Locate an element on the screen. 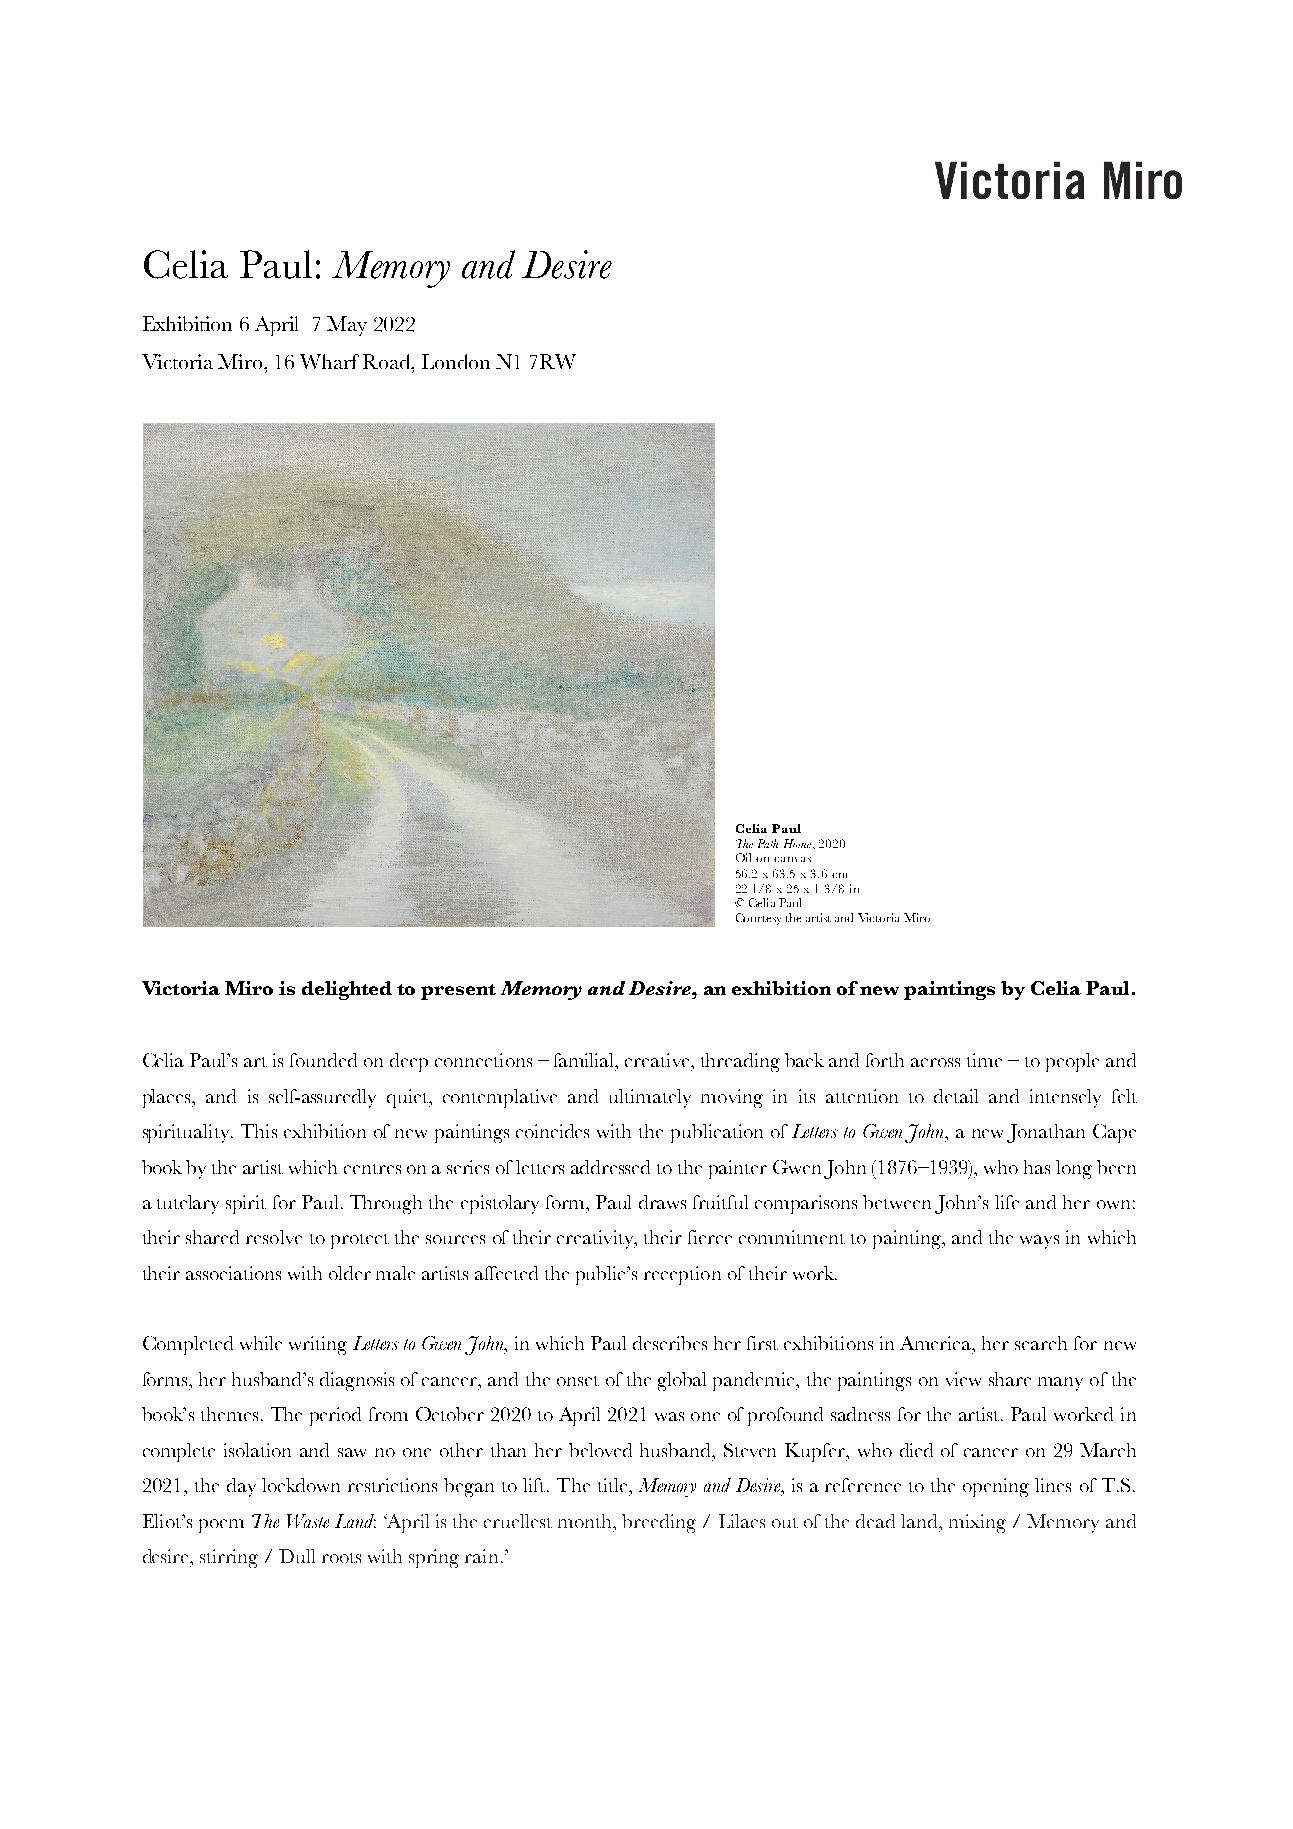 The height and width of the screenshot is (1829, 1293). ways is located at coordinates (1039, 1242).
